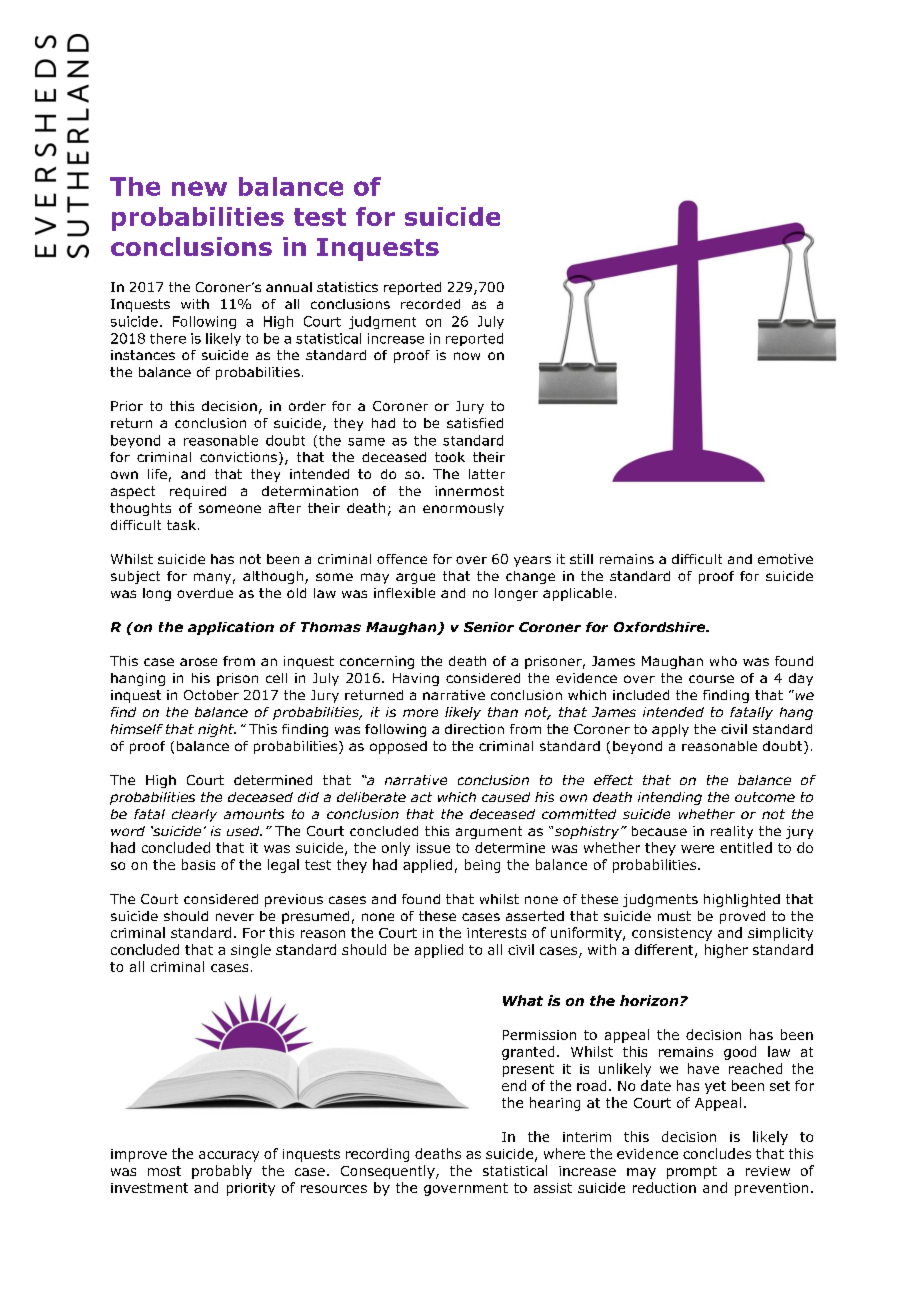  I want to click on concludes, so click(717, 1153).
